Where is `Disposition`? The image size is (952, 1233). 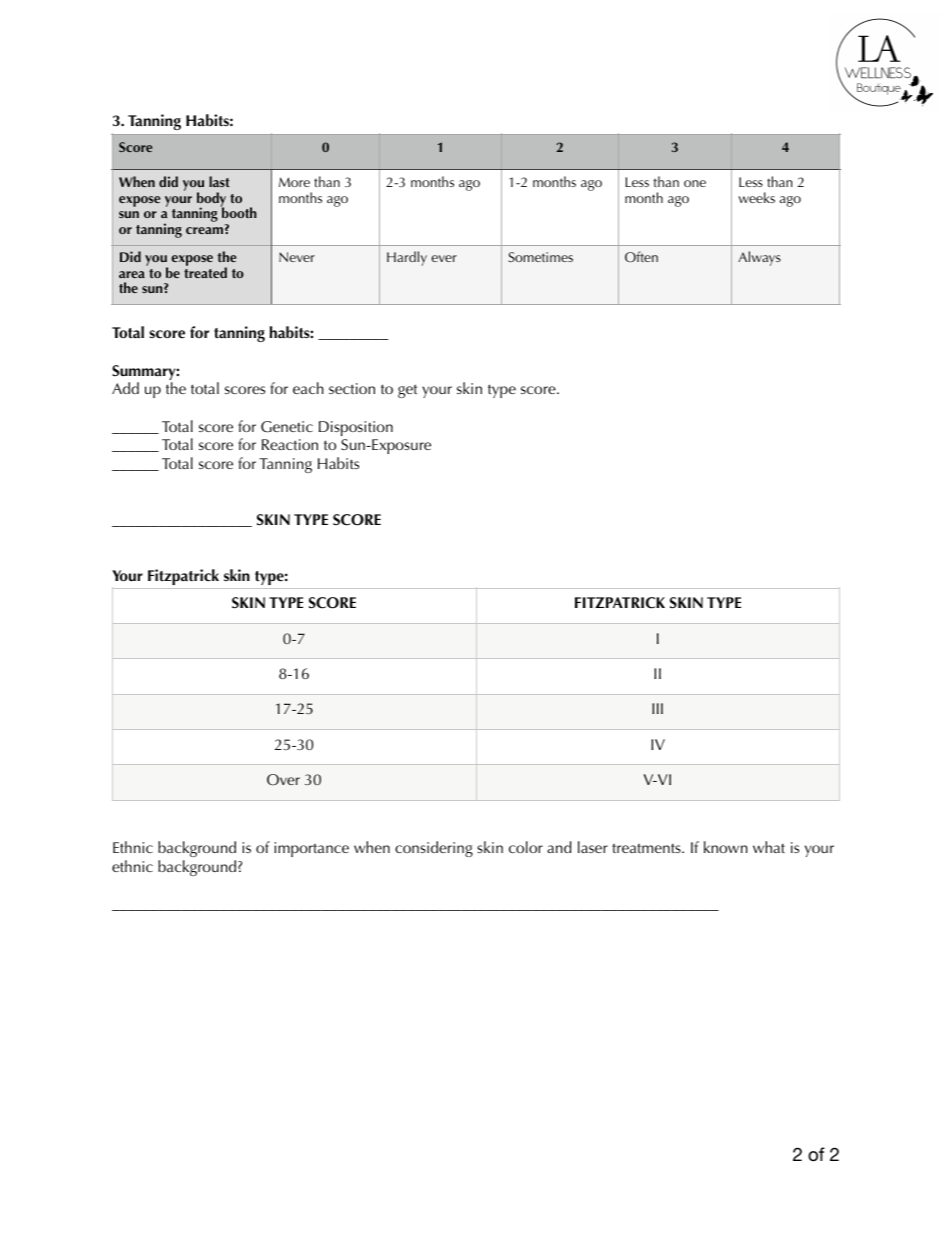 Disposition is located at coordinates (356, 428).
